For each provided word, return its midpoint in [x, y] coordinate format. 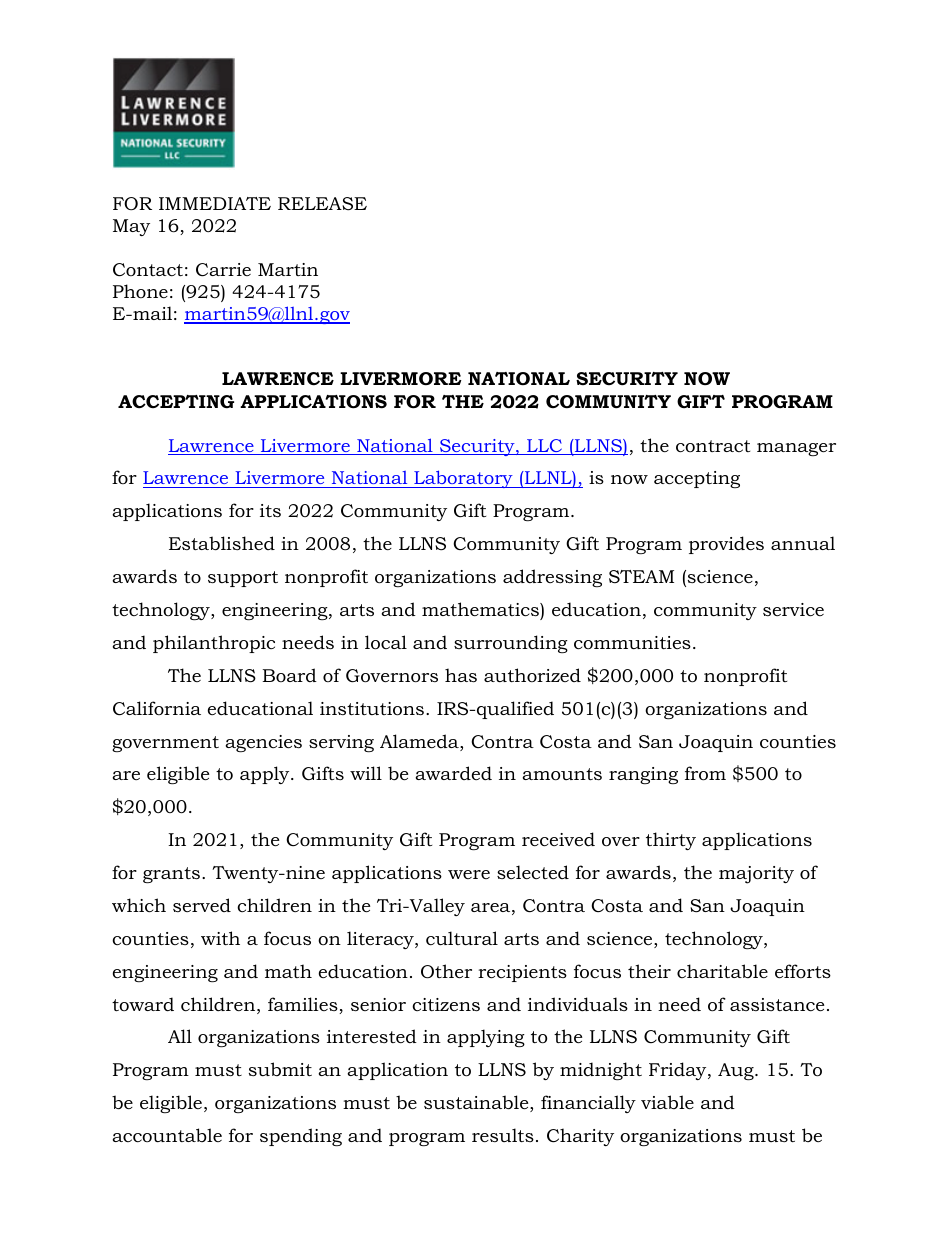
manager [796, 449]
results [503, 1135]
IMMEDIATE [215, 203]
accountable [167, 1135]
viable [667, 1102]
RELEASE [322, 204]
